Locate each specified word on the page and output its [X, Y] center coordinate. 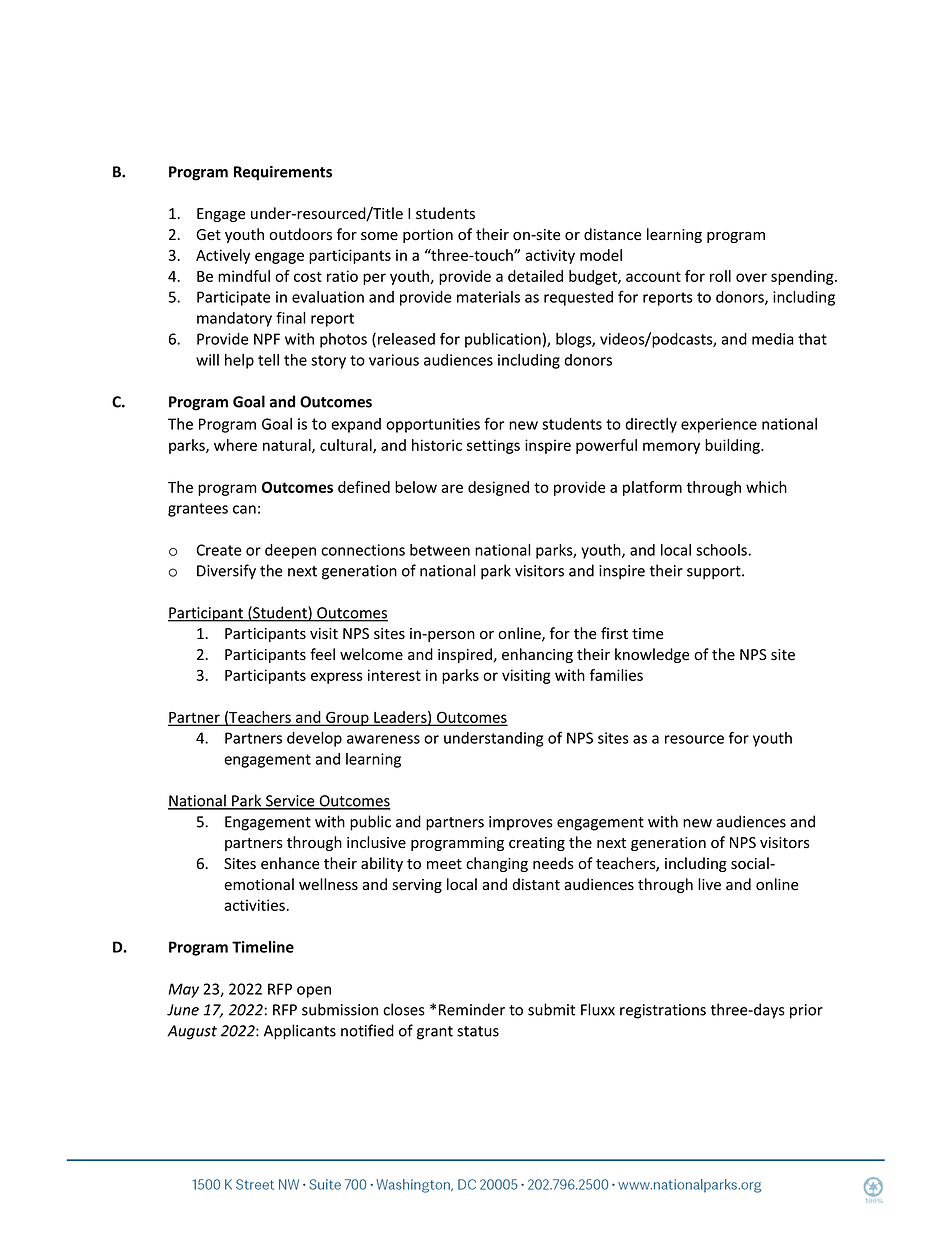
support [715, 573]
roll [720, 276]
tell [268, 360]
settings [493, 446]
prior [806, 1011]
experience [719, 425]
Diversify [226, 572]
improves [521, 823]
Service [290, 802]
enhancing [537, 655]
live [709, 884]
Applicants [300, 1032]
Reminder [472, 1009]
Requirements [283, 173]
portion [428, 236]
